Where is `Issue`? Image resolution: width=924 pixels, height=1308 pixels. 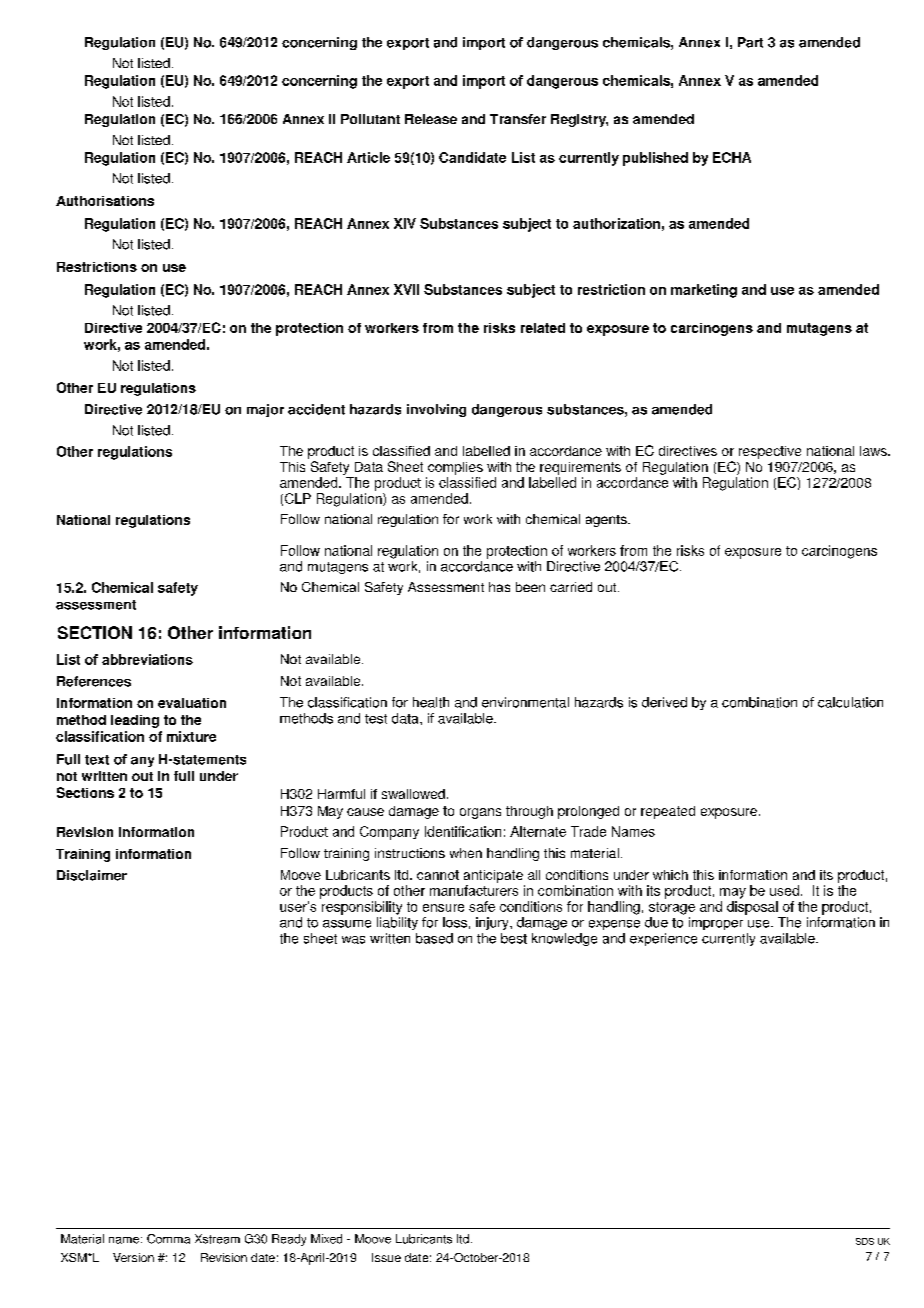
Issue is located at coordinates (386, 1257).
